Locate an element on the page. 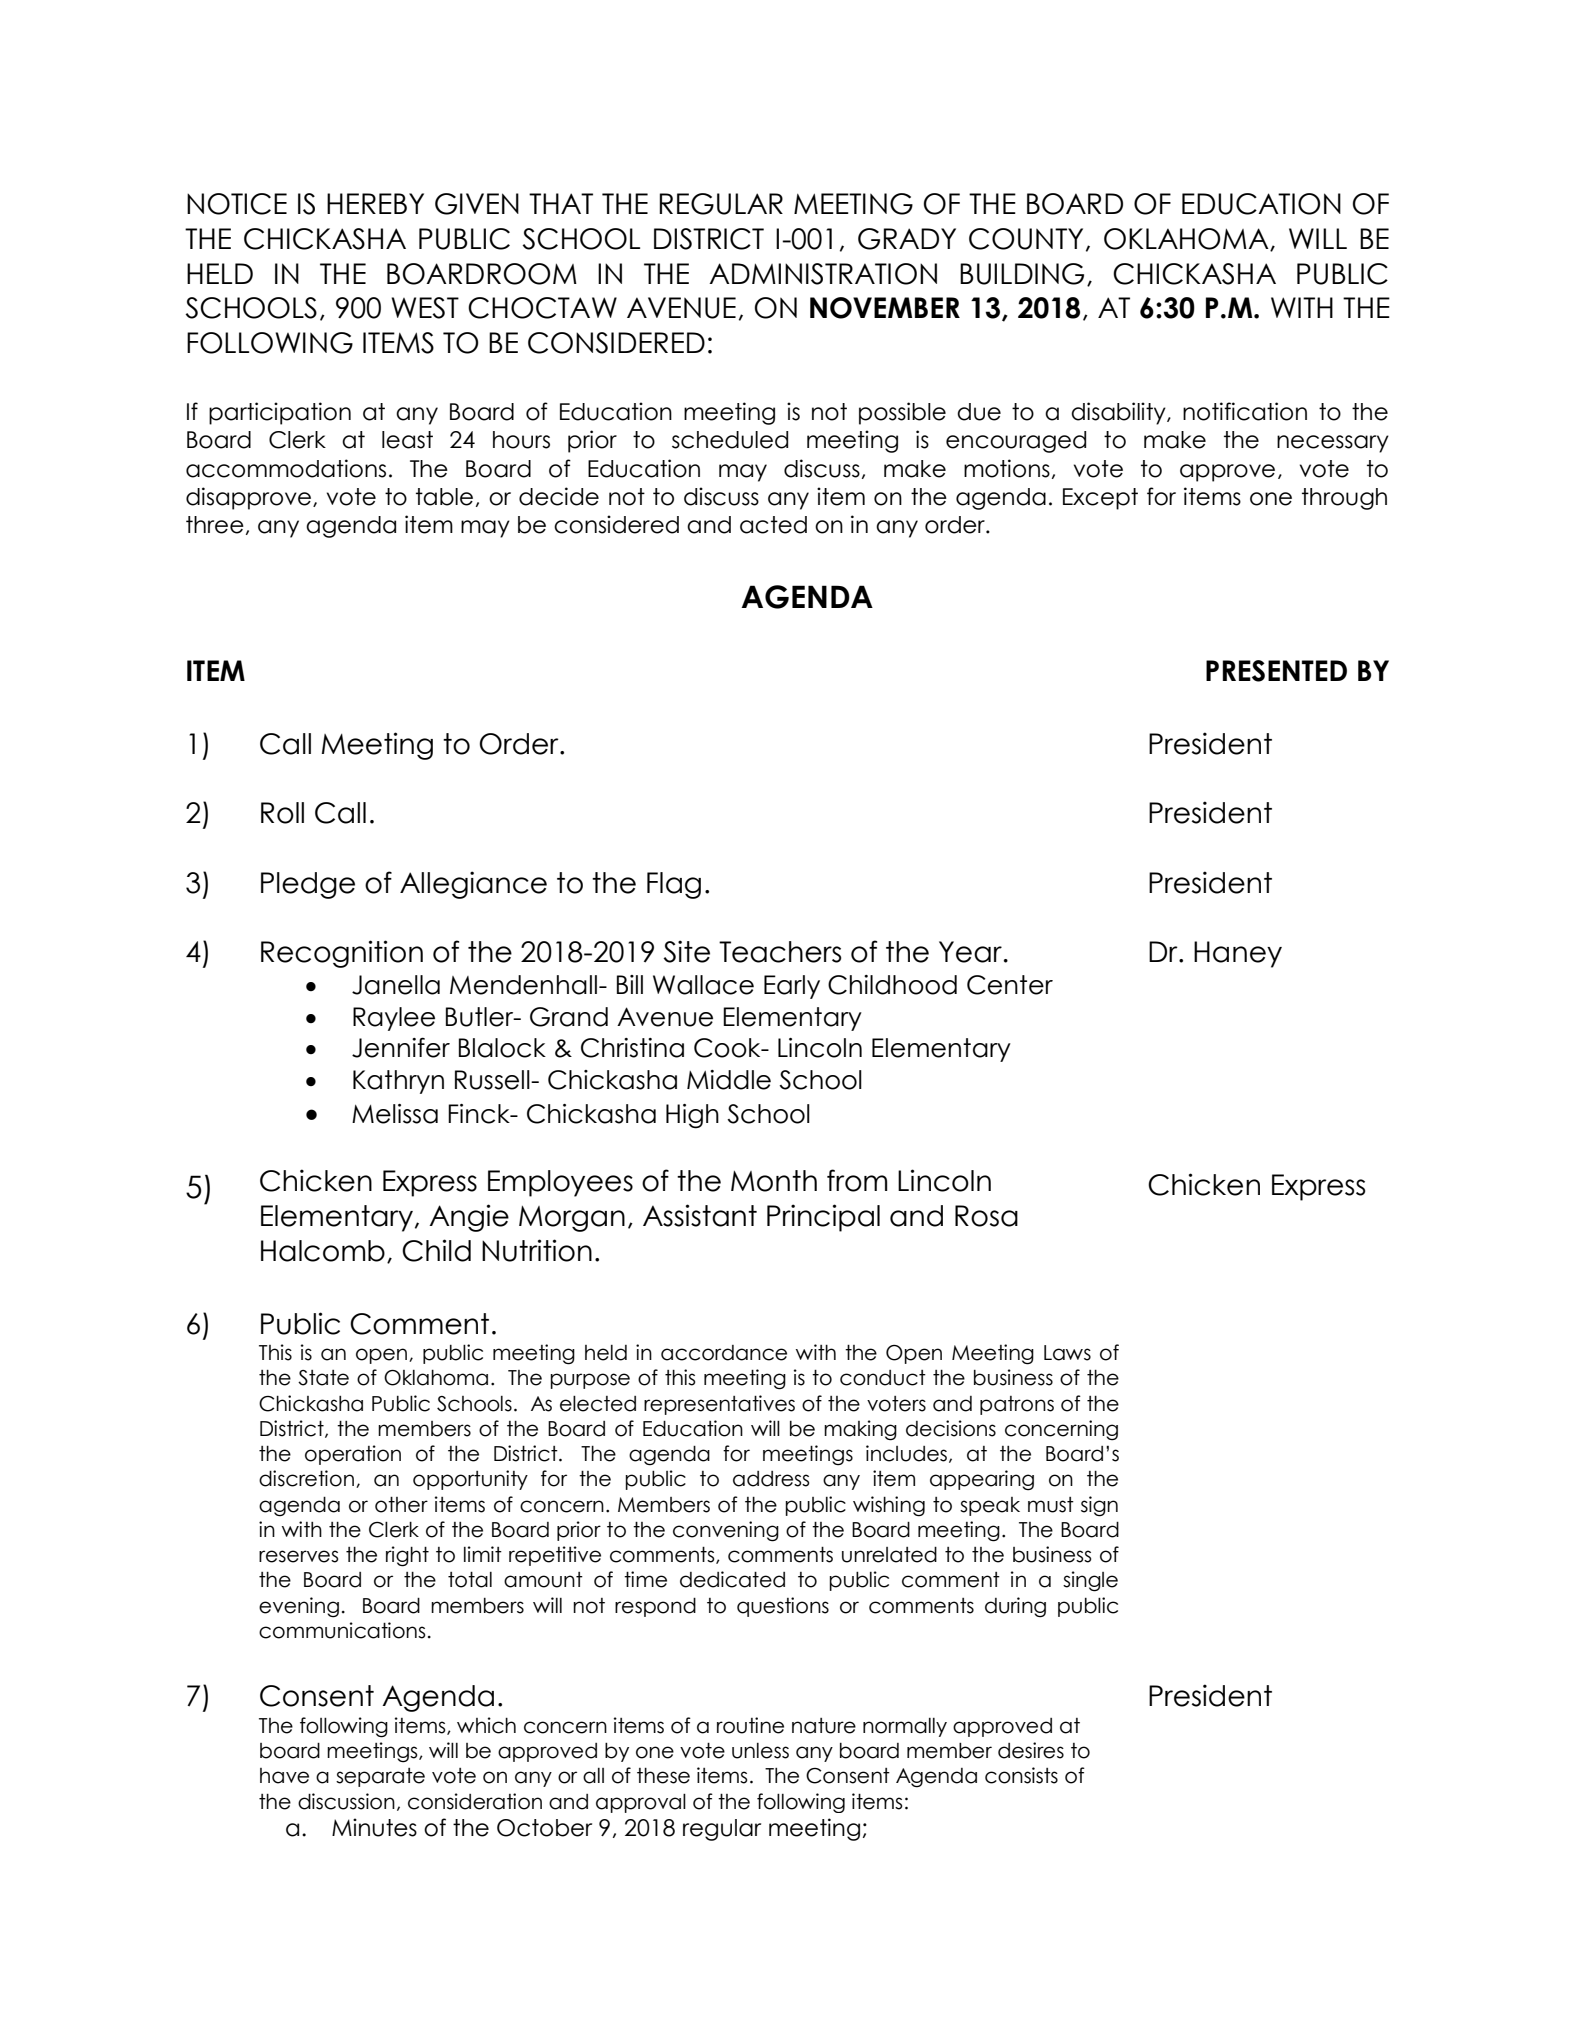 The width and height of the document is (1575, 2038). Flag is located at coordinates (674, 885).
